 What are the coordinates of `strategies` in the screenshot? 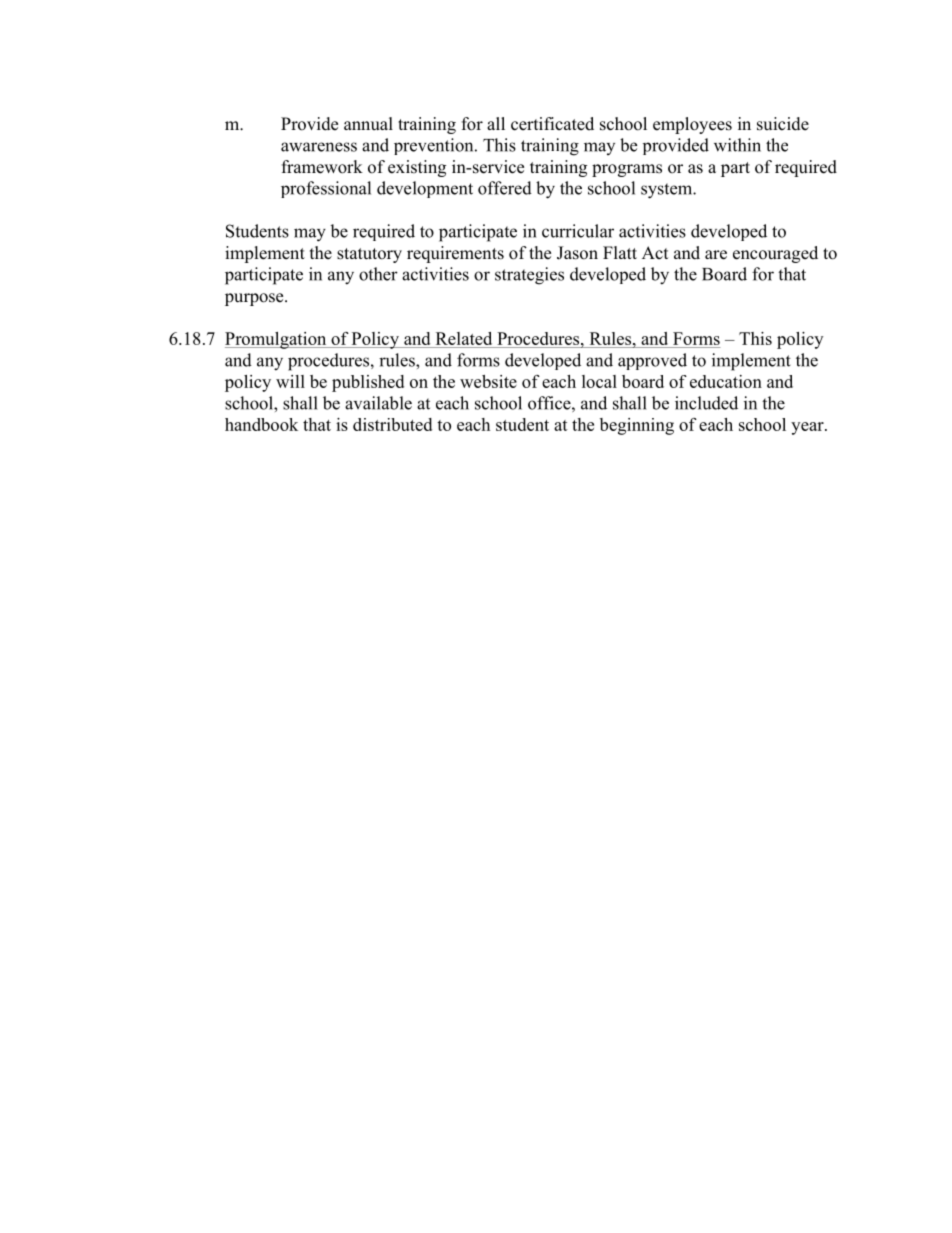 It's located at (529, 276).
